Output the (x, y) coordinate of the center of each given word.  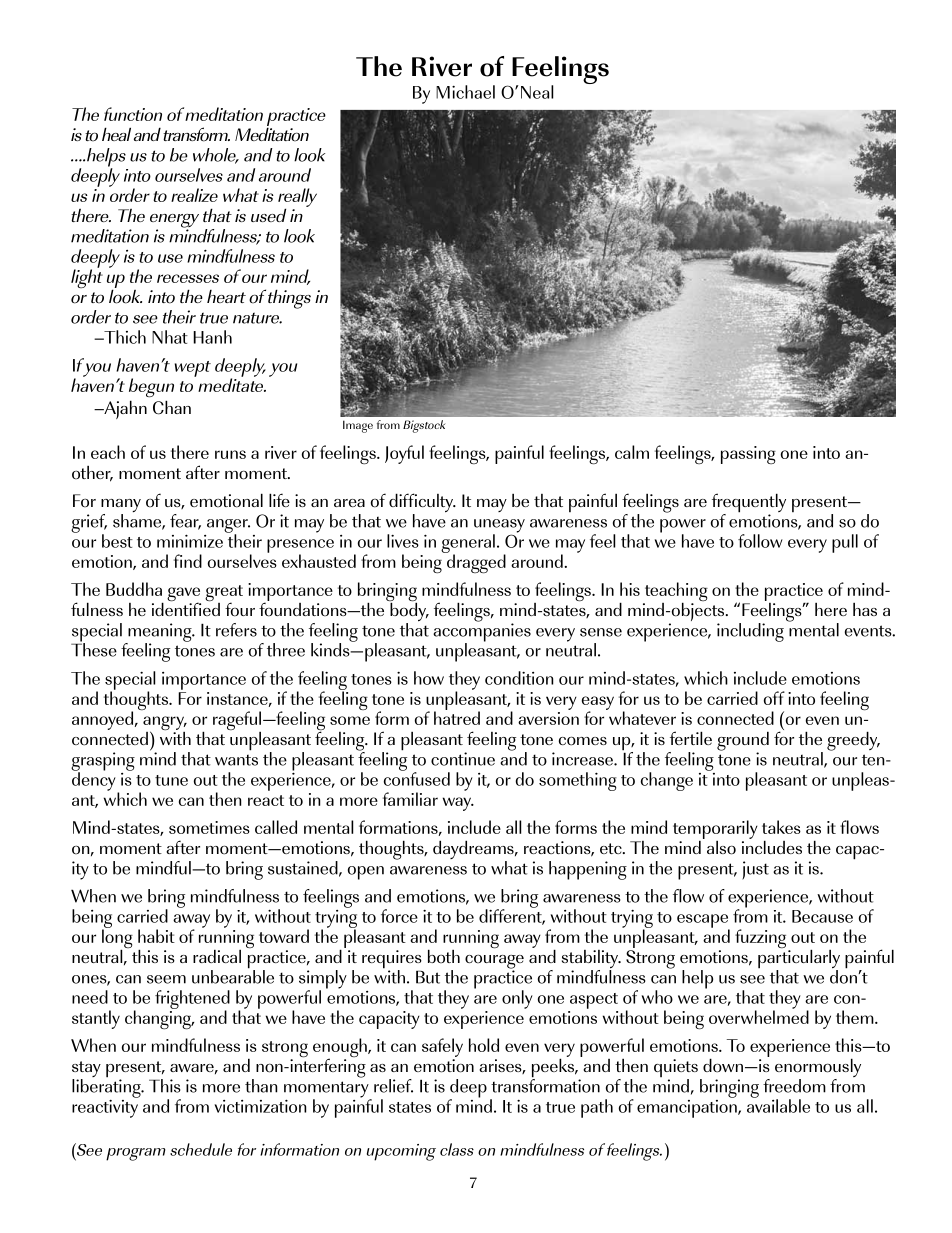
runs (230, 454)
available (778, 1105)
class (457, 1149)
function (133, 114)
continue (463, 759)
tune (171, 780)
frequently (749, 504)
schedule (201, 1149)
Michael (465, 92)
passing (748, 455)
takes (781, 827)
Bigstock (424, 426)
